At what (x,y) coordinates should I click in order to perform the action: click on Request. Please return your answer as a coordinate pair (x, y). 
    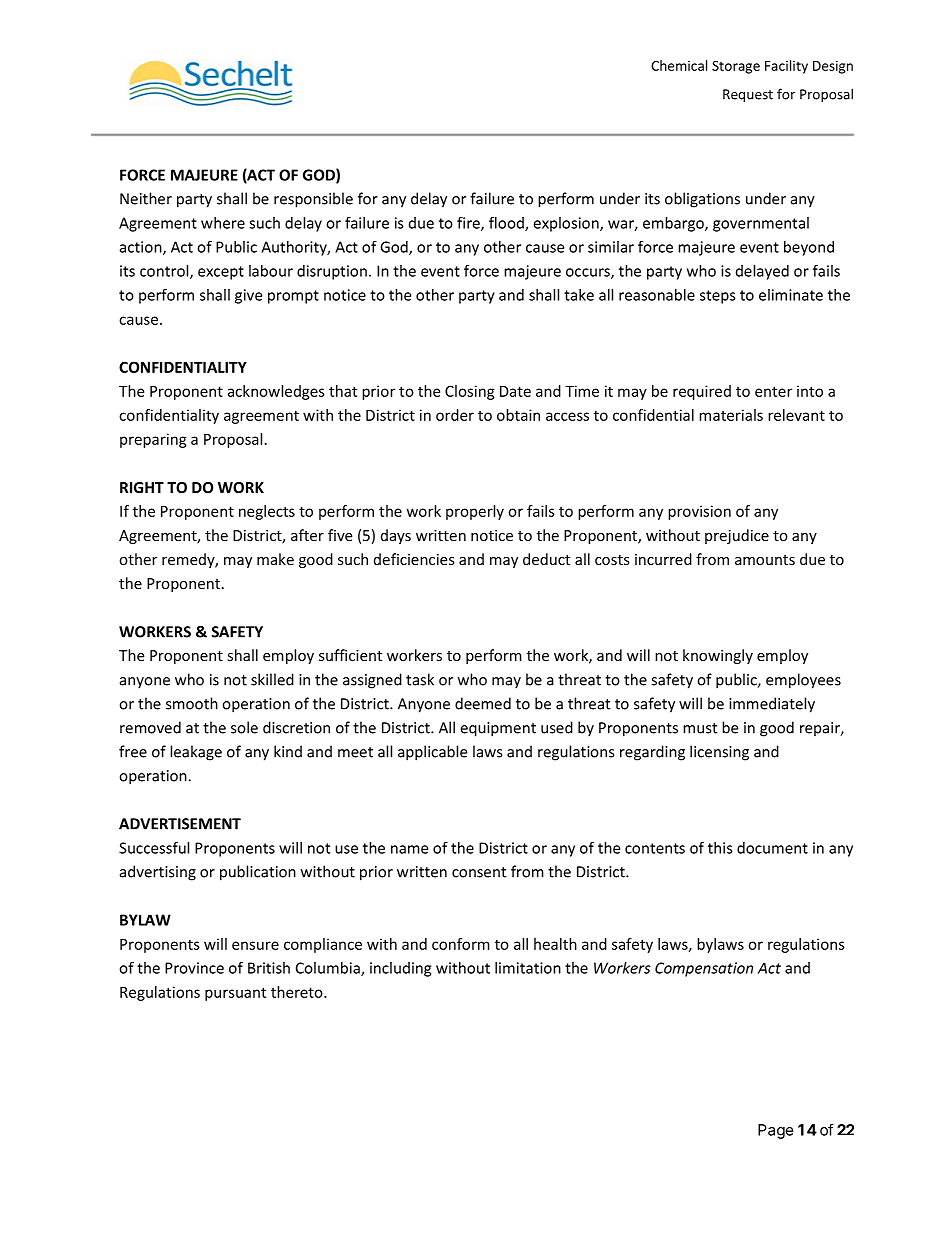
    Looking at the image, I should click on (748, 95).
